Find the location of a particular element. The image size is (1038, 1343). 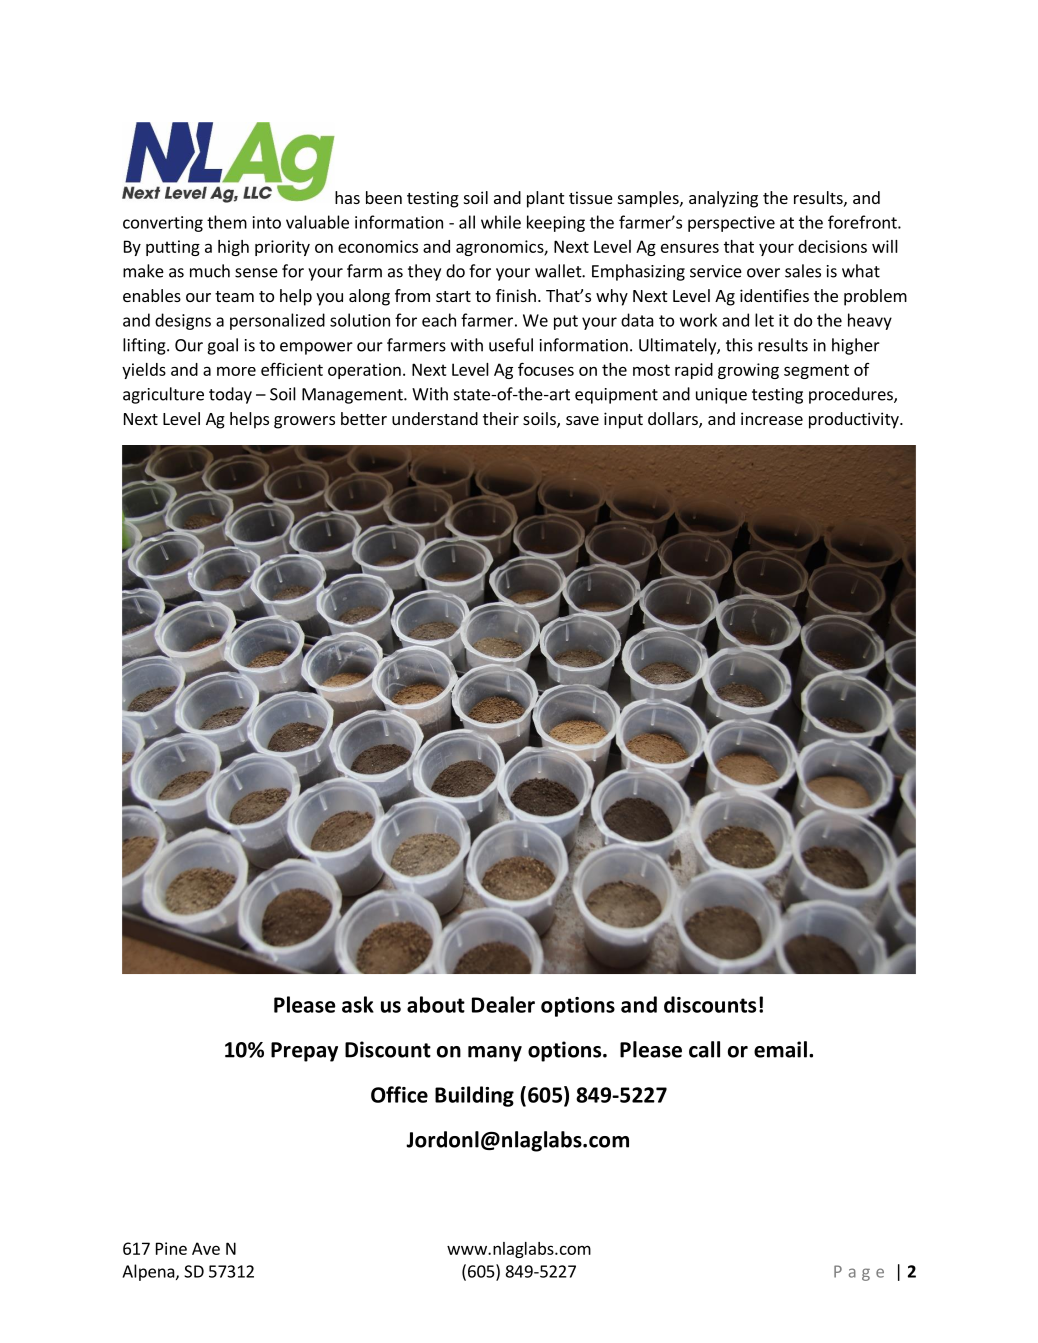

decisions is located at coordinates (832, 246).
